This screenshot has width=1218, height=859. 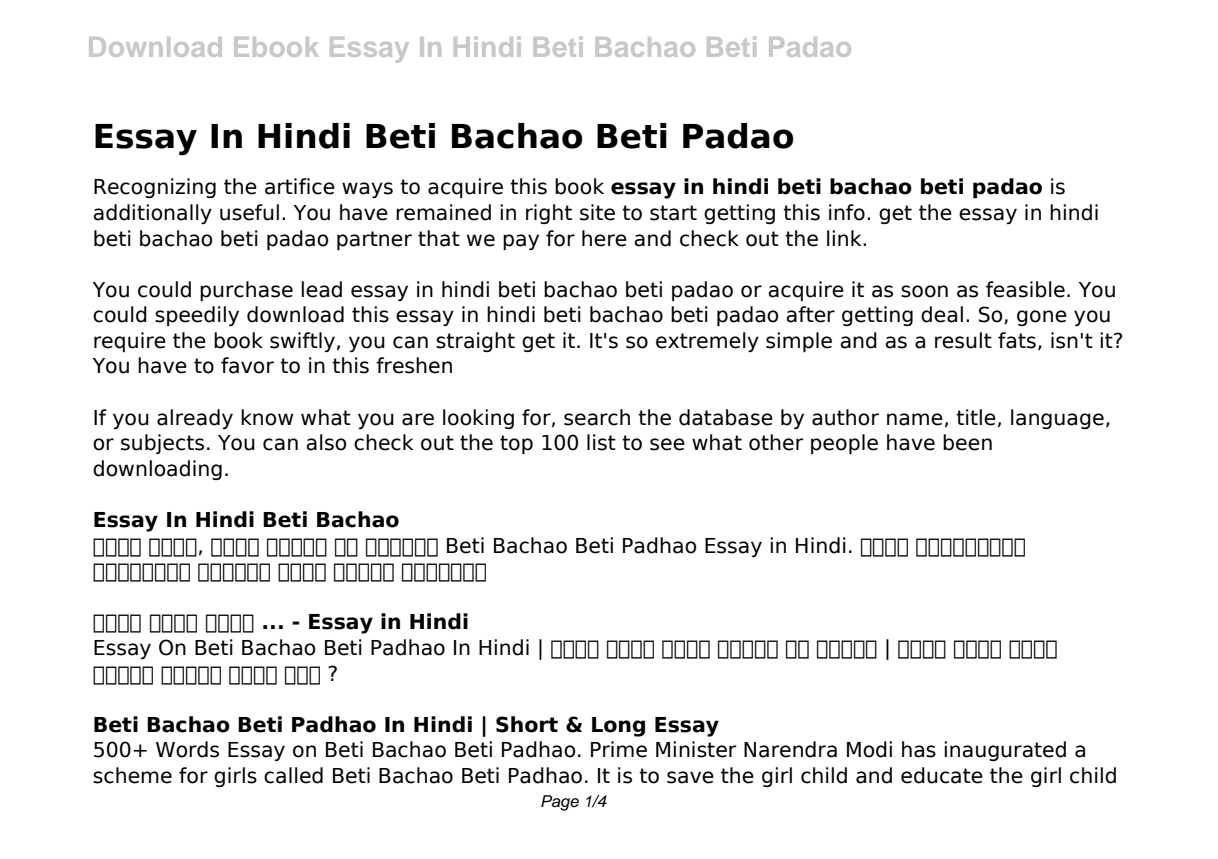 What do you see at coordinates (707, 342) in the screenshot?
I see `extremely` at bounding box center [707, 342].
